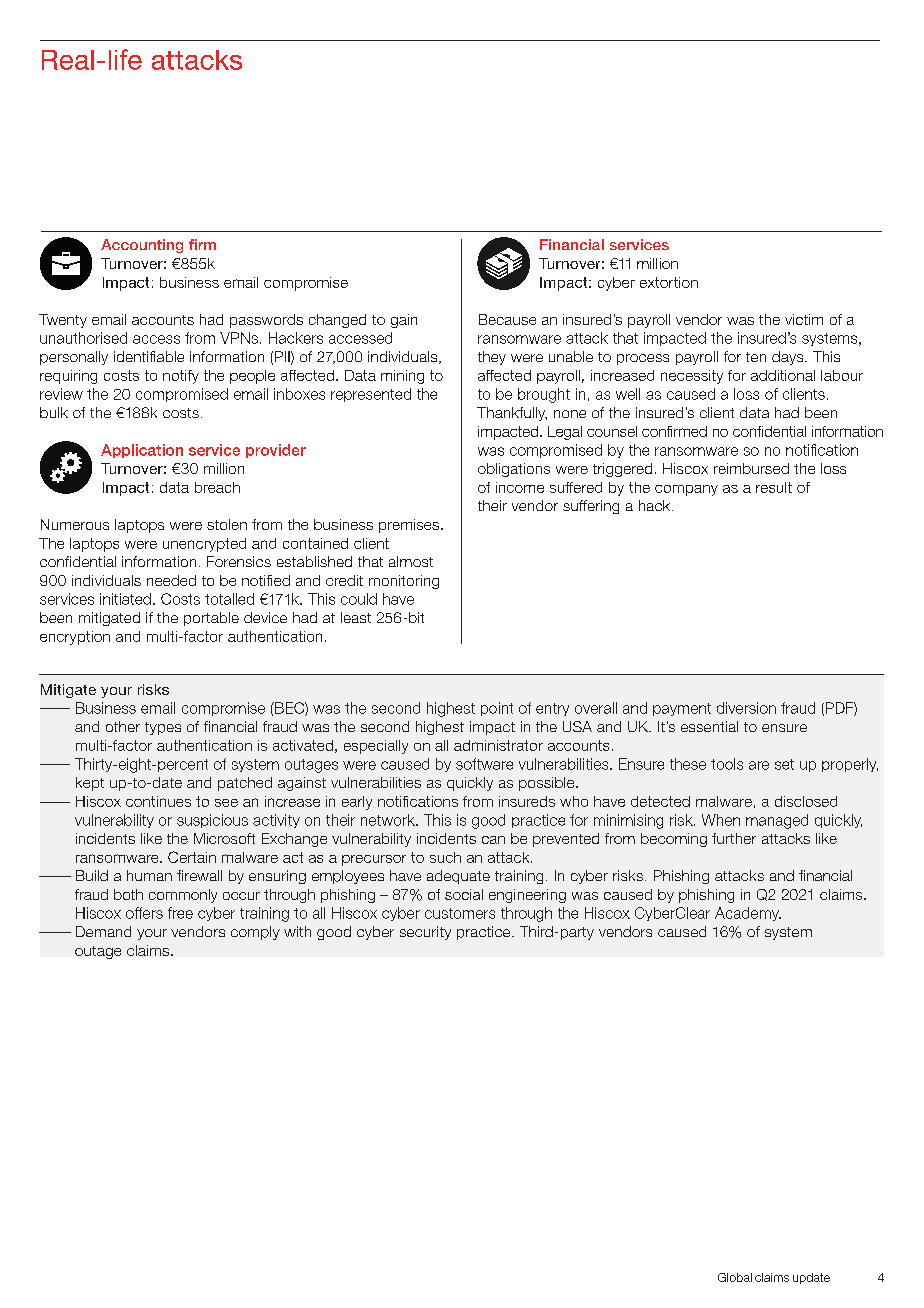  I want to click on initiated, so click(125, 599).
